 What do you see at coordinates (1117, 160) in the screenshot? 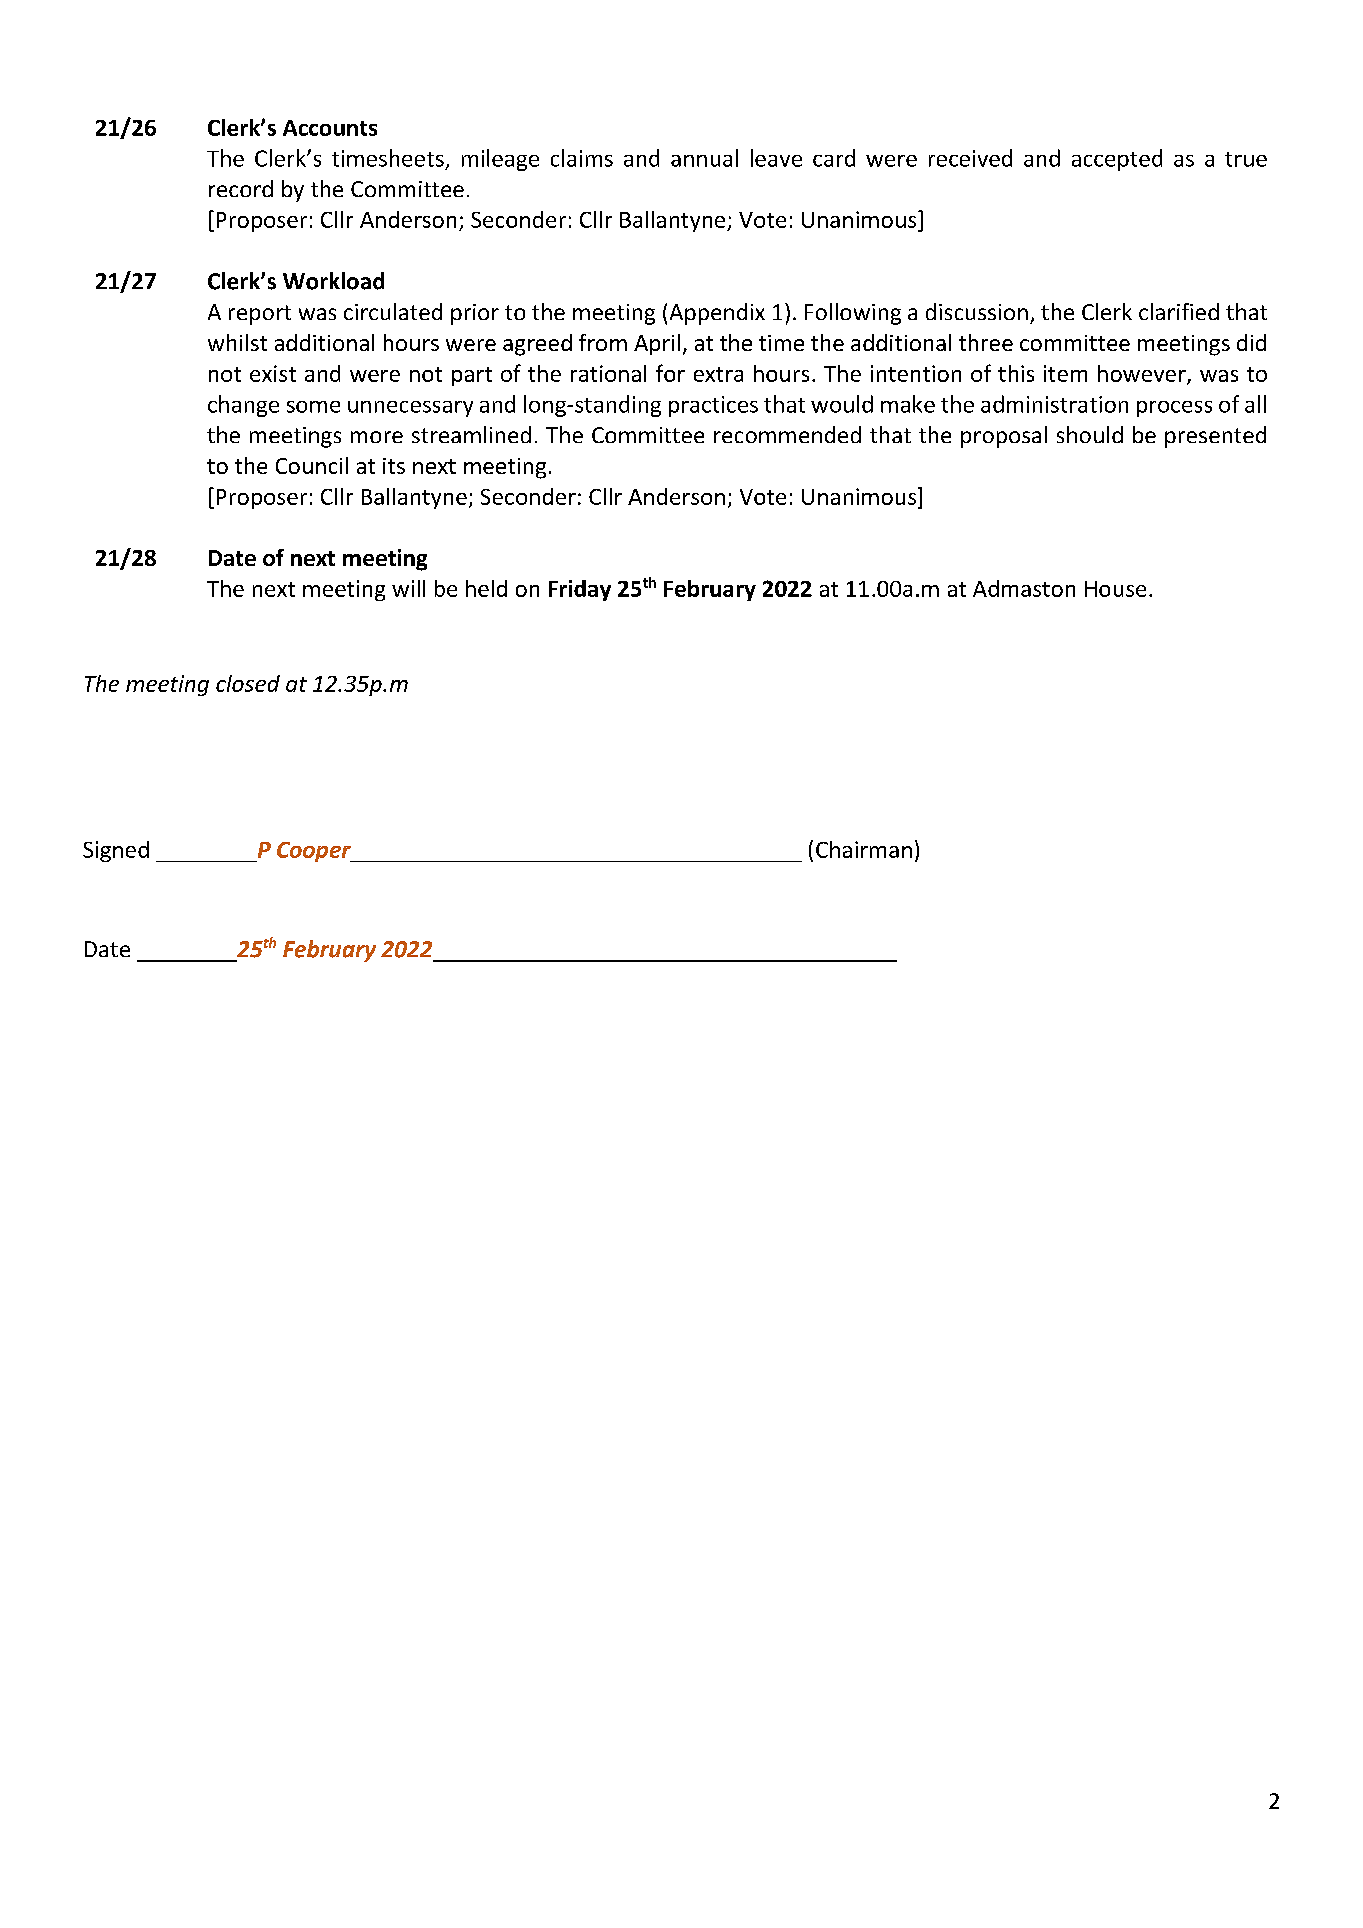
I see `accepted` at bounding box center [1117, 160].
